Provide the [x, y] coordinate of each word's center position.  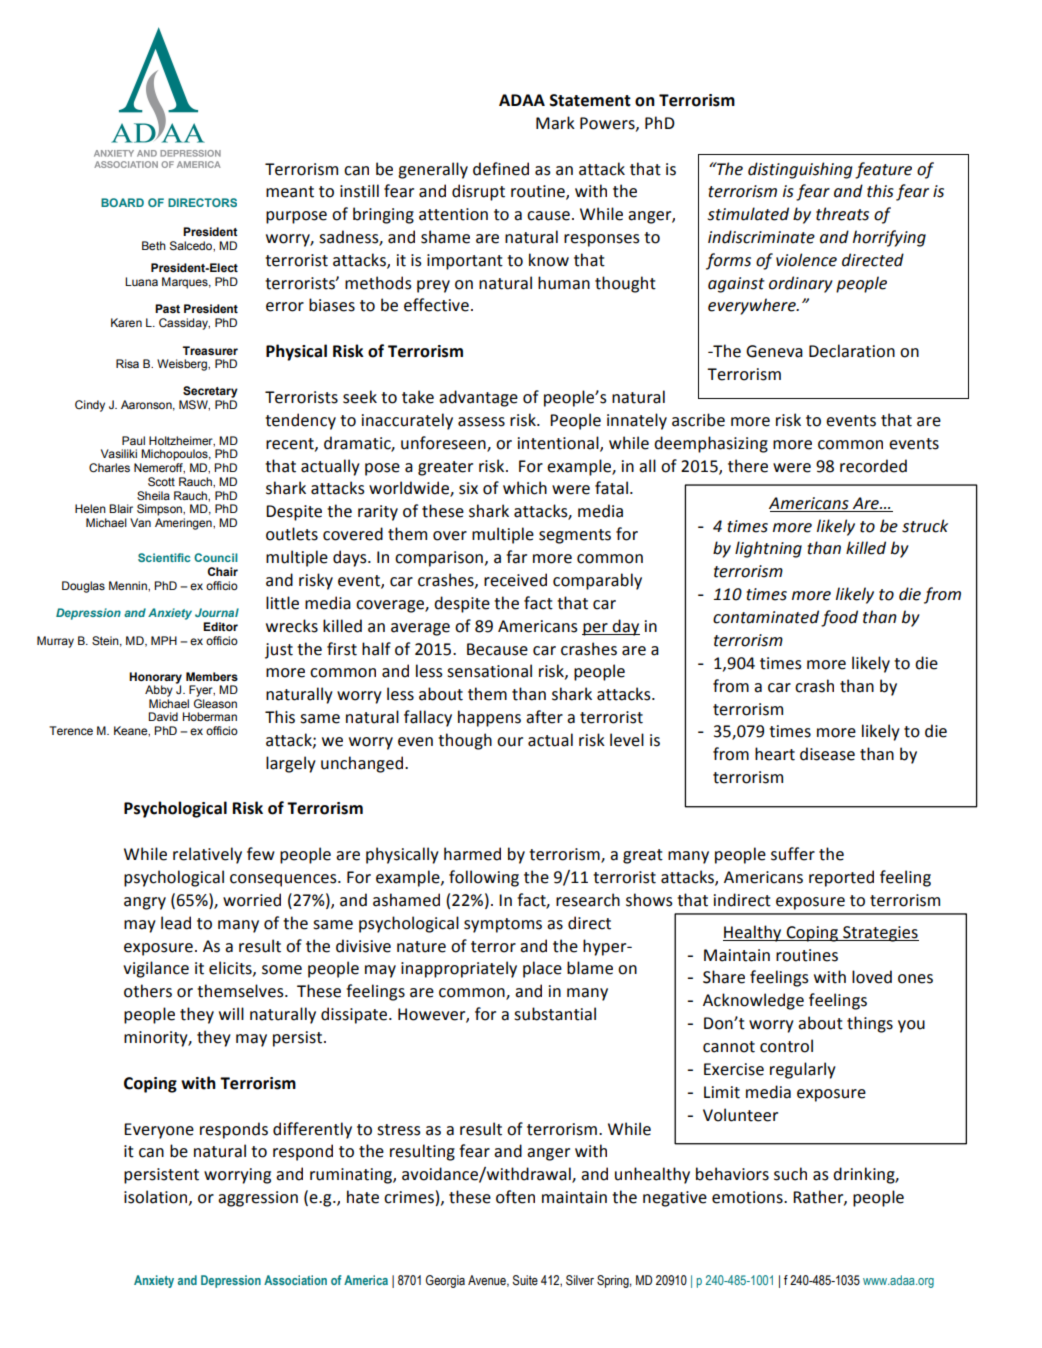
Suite [525, 1280]
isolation [157, 1197]
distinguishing [800, 170]
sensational [489, 671]
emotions [748, 1197]
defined [501, 169]
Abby [159, 691]
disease [827, 754]
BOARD [122, 202]
